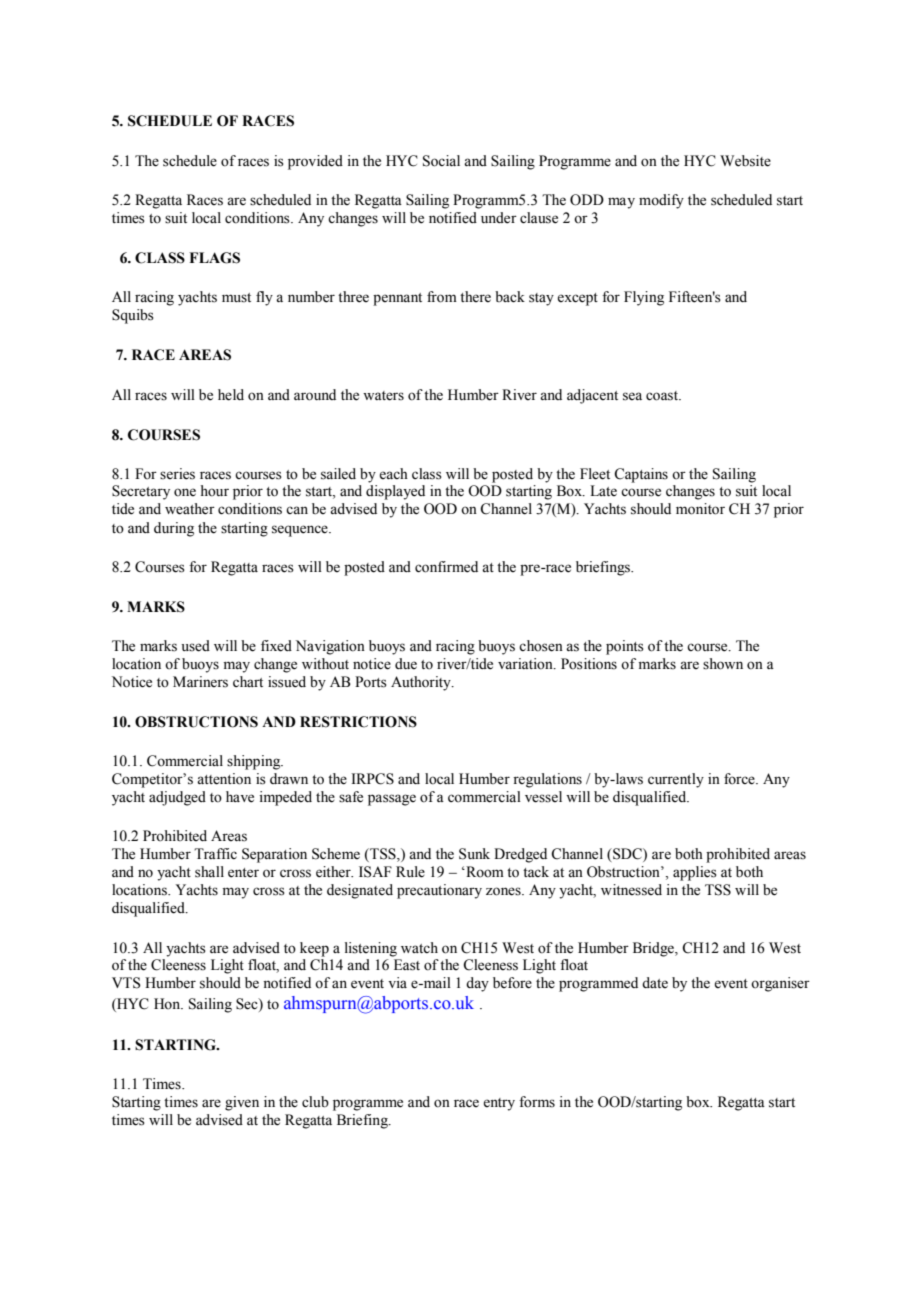 This screenshot has width=924, height=1308. I want to click on Traffic, so click(215, 853).
